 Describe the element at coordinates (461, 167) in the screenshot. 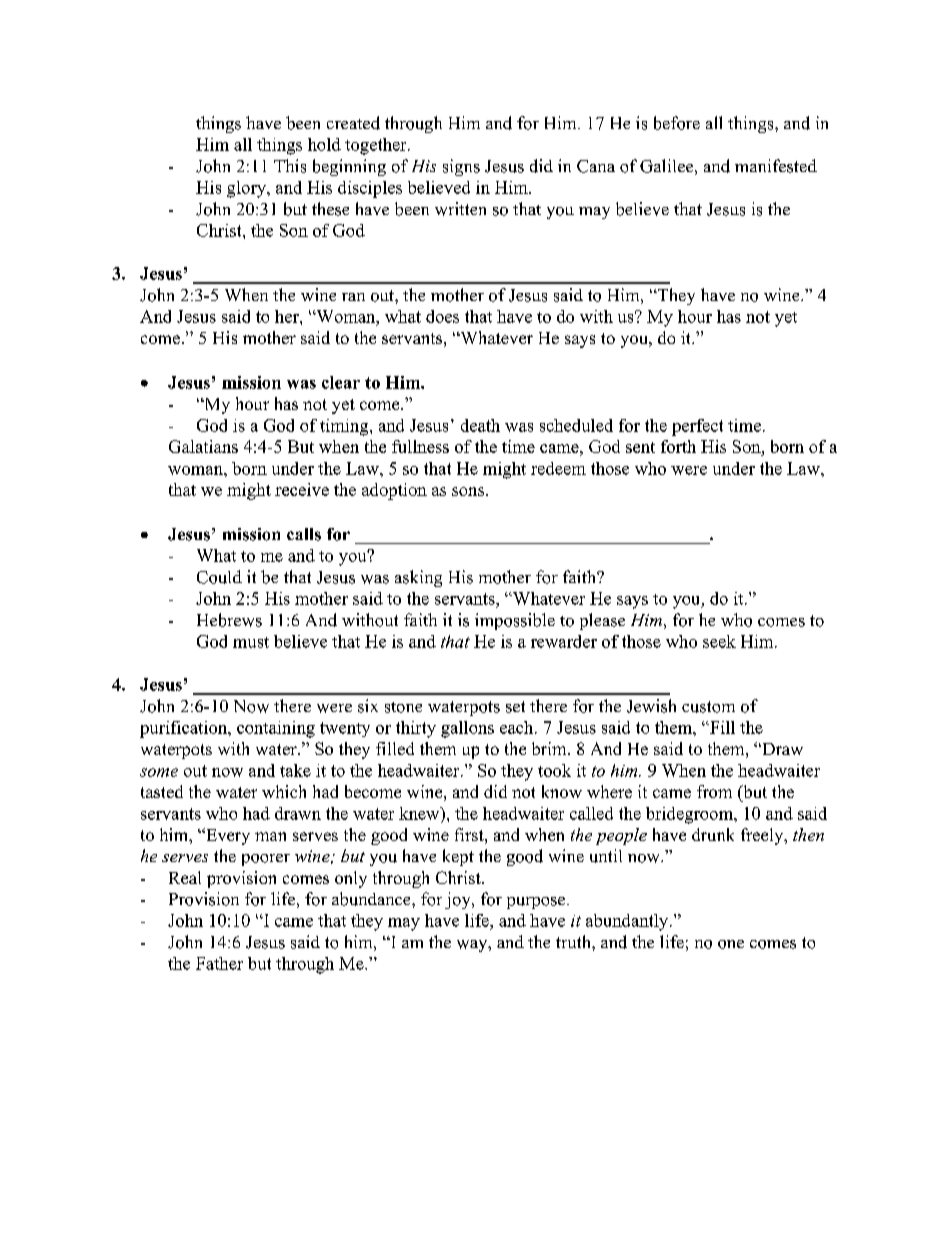

I see `signs` at that location.
